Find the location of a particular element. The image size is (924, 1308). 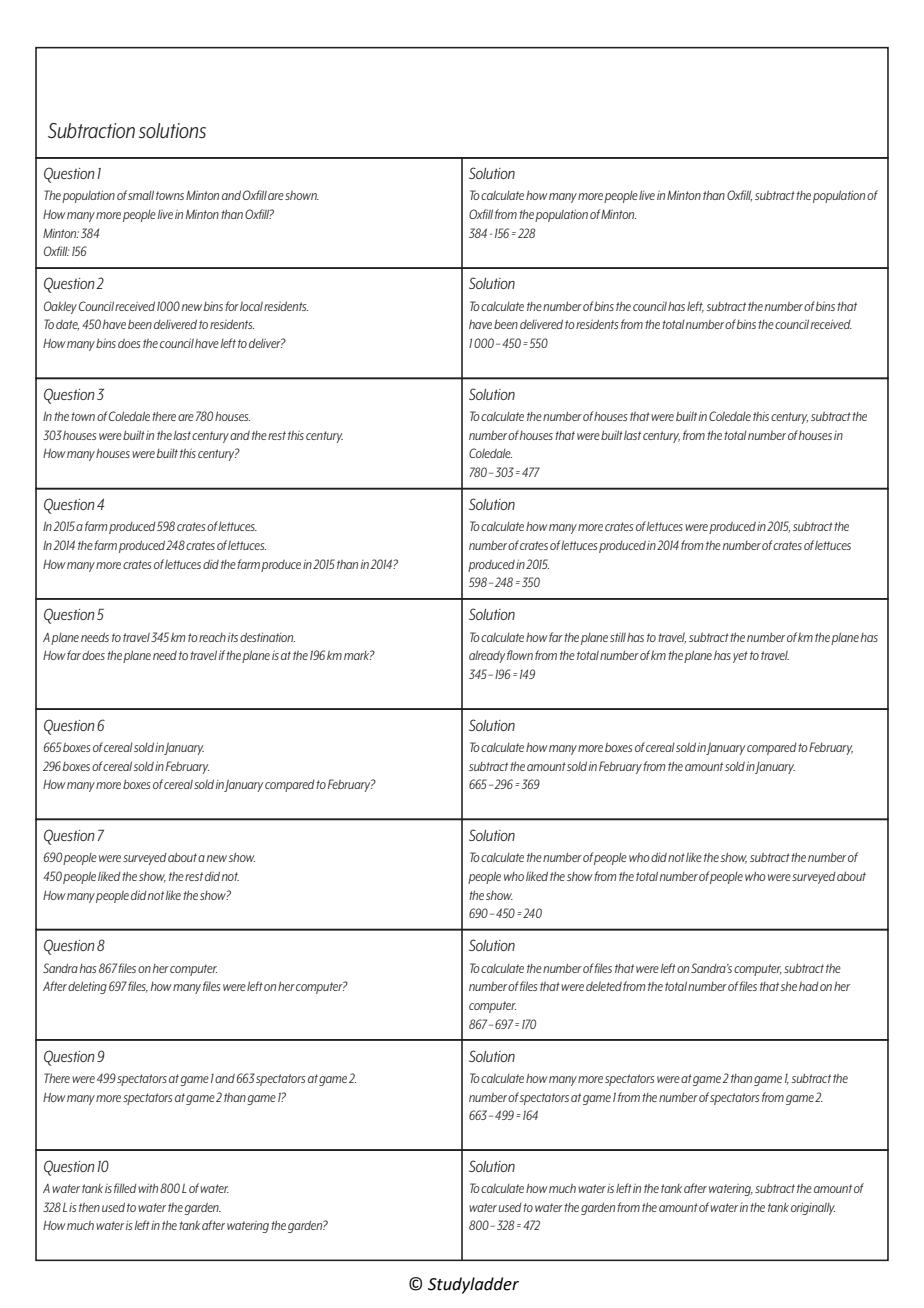

with is located at coordinates (148, 1188).
